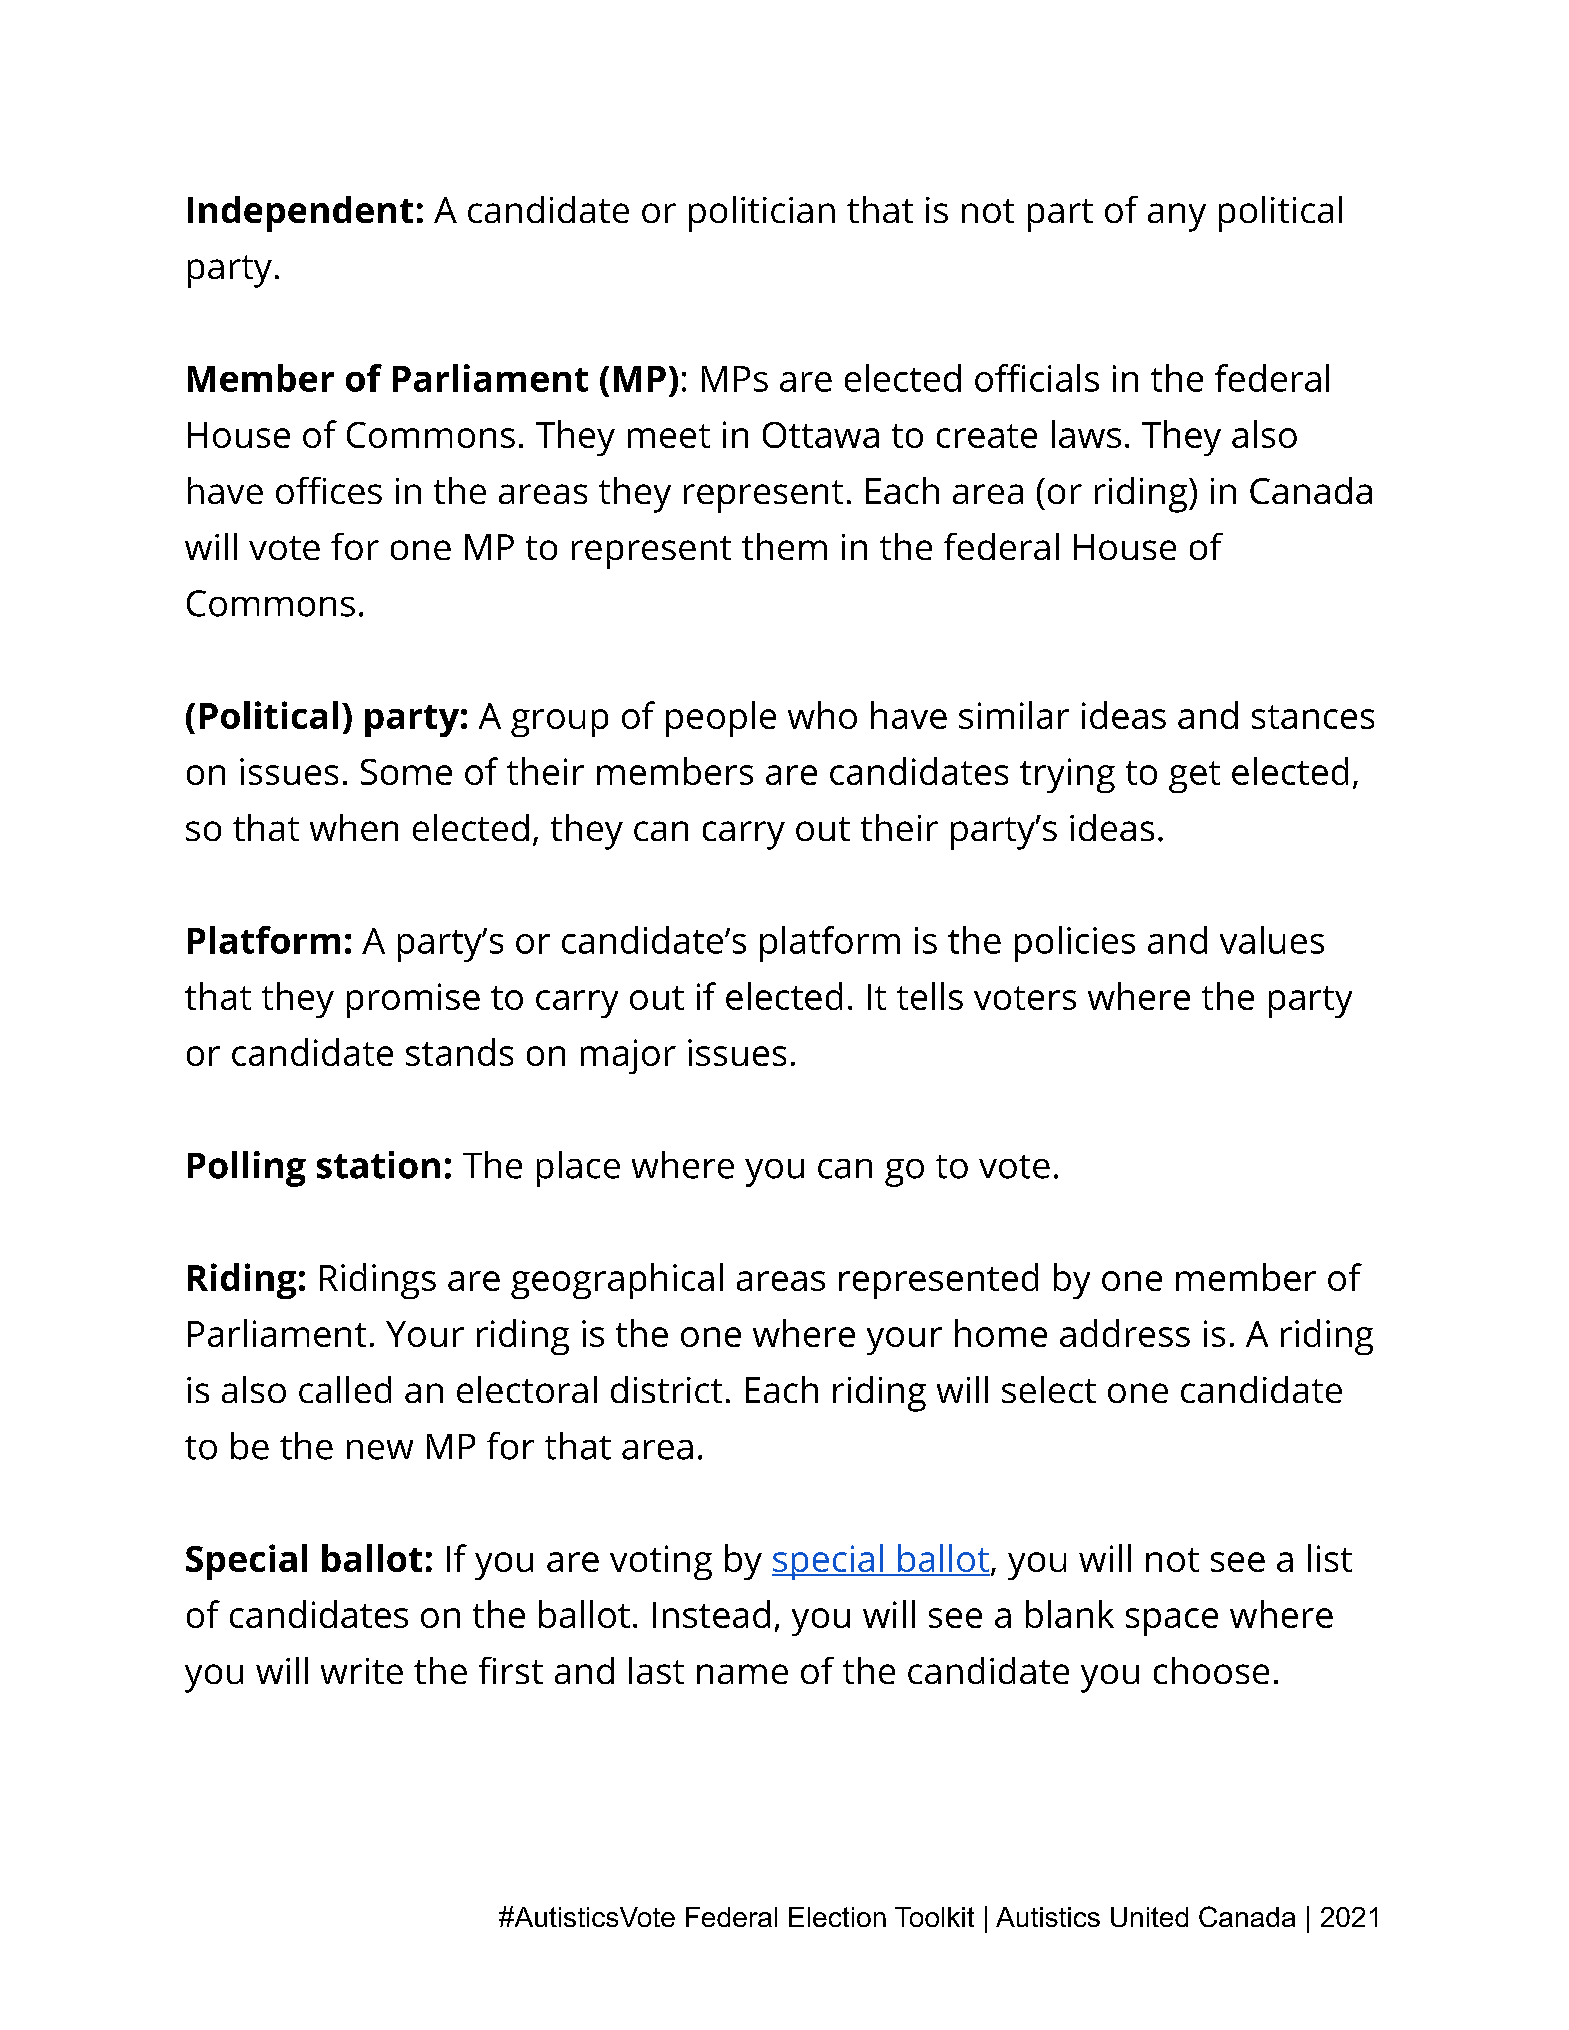 This document has height=2030, width=1569. I want to click on when, so click(354, 827).
